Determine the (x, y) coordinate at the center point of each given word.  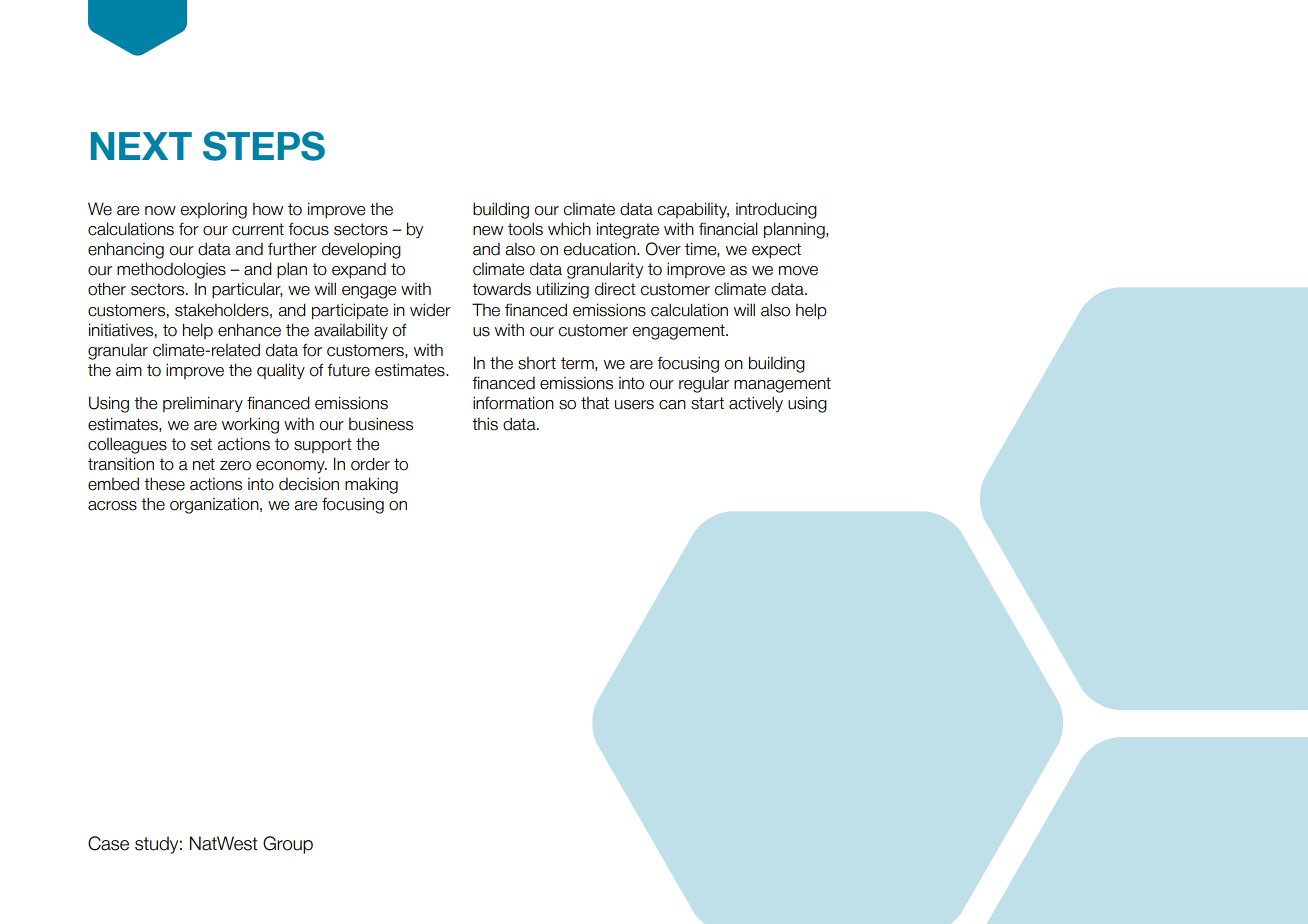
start (707, 403)
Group (288, 845)
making (371, 485)
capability (693, 210)
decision (309, 484)
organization (215, 505)
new (488, 231)
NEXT (141, 146)
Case (108, 843)
